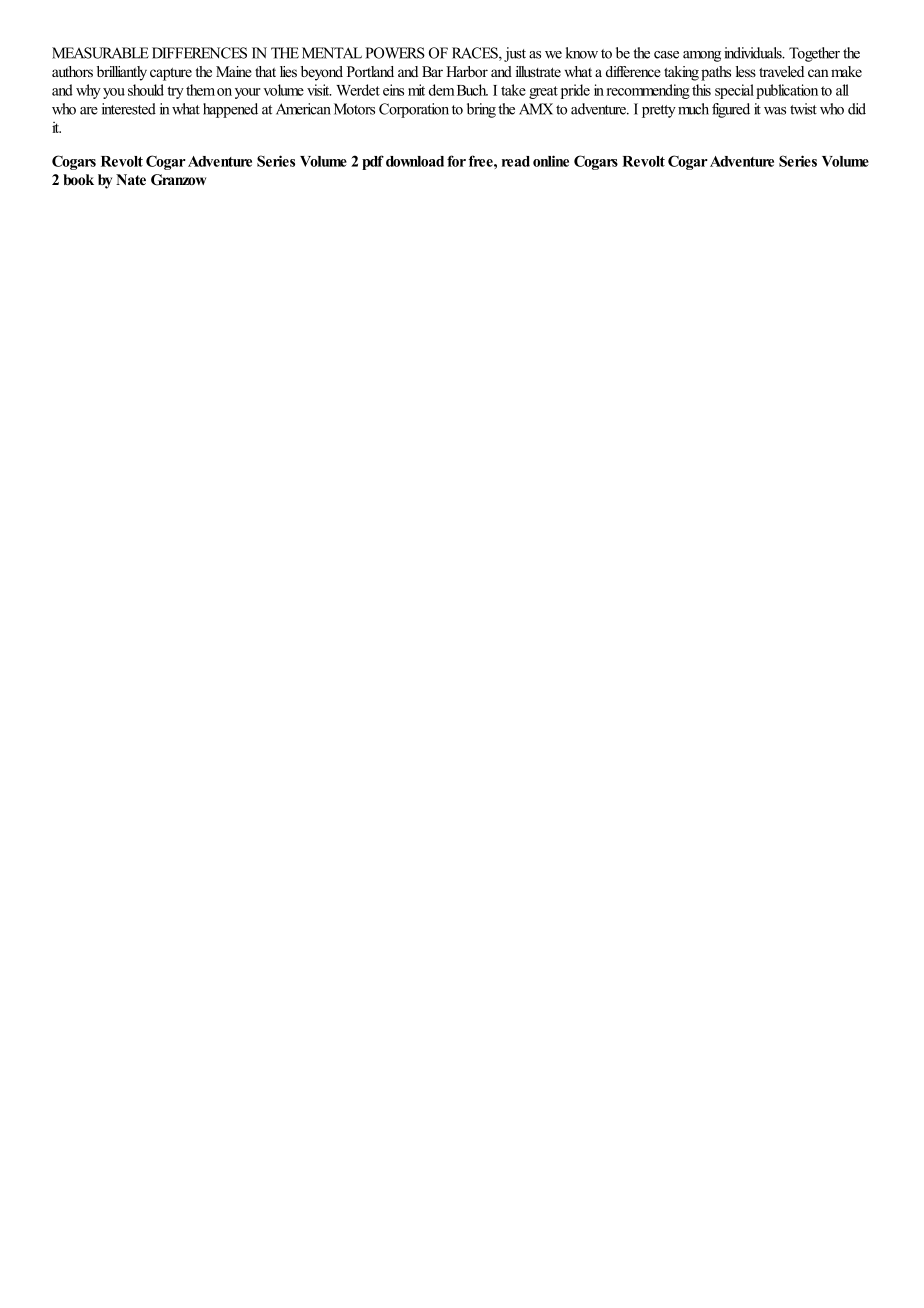 This screenshot has height=1308, width=924. I want to click on individuals, so click(754, 53).
